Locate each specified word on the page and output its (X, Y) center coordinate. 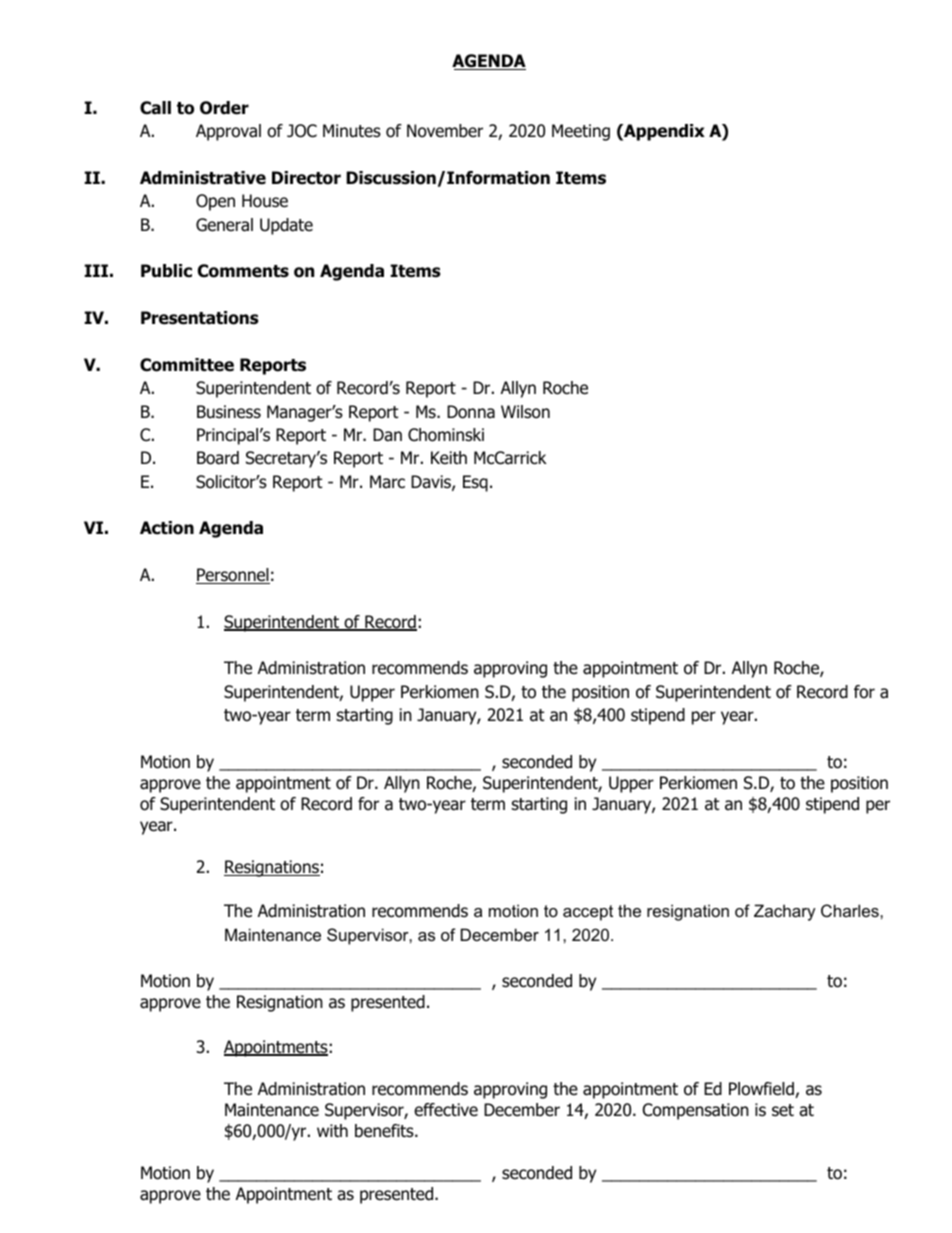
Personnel (233, 576)
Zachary (785, 912)
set (783, 1110)
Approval (228, 132)
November (445, 131)
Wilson (525, 412)
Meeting (581, 132)
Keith (449, 457)
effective (446, 1110)
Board (218, 458)
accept (588, 913)
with (332, 1130)
